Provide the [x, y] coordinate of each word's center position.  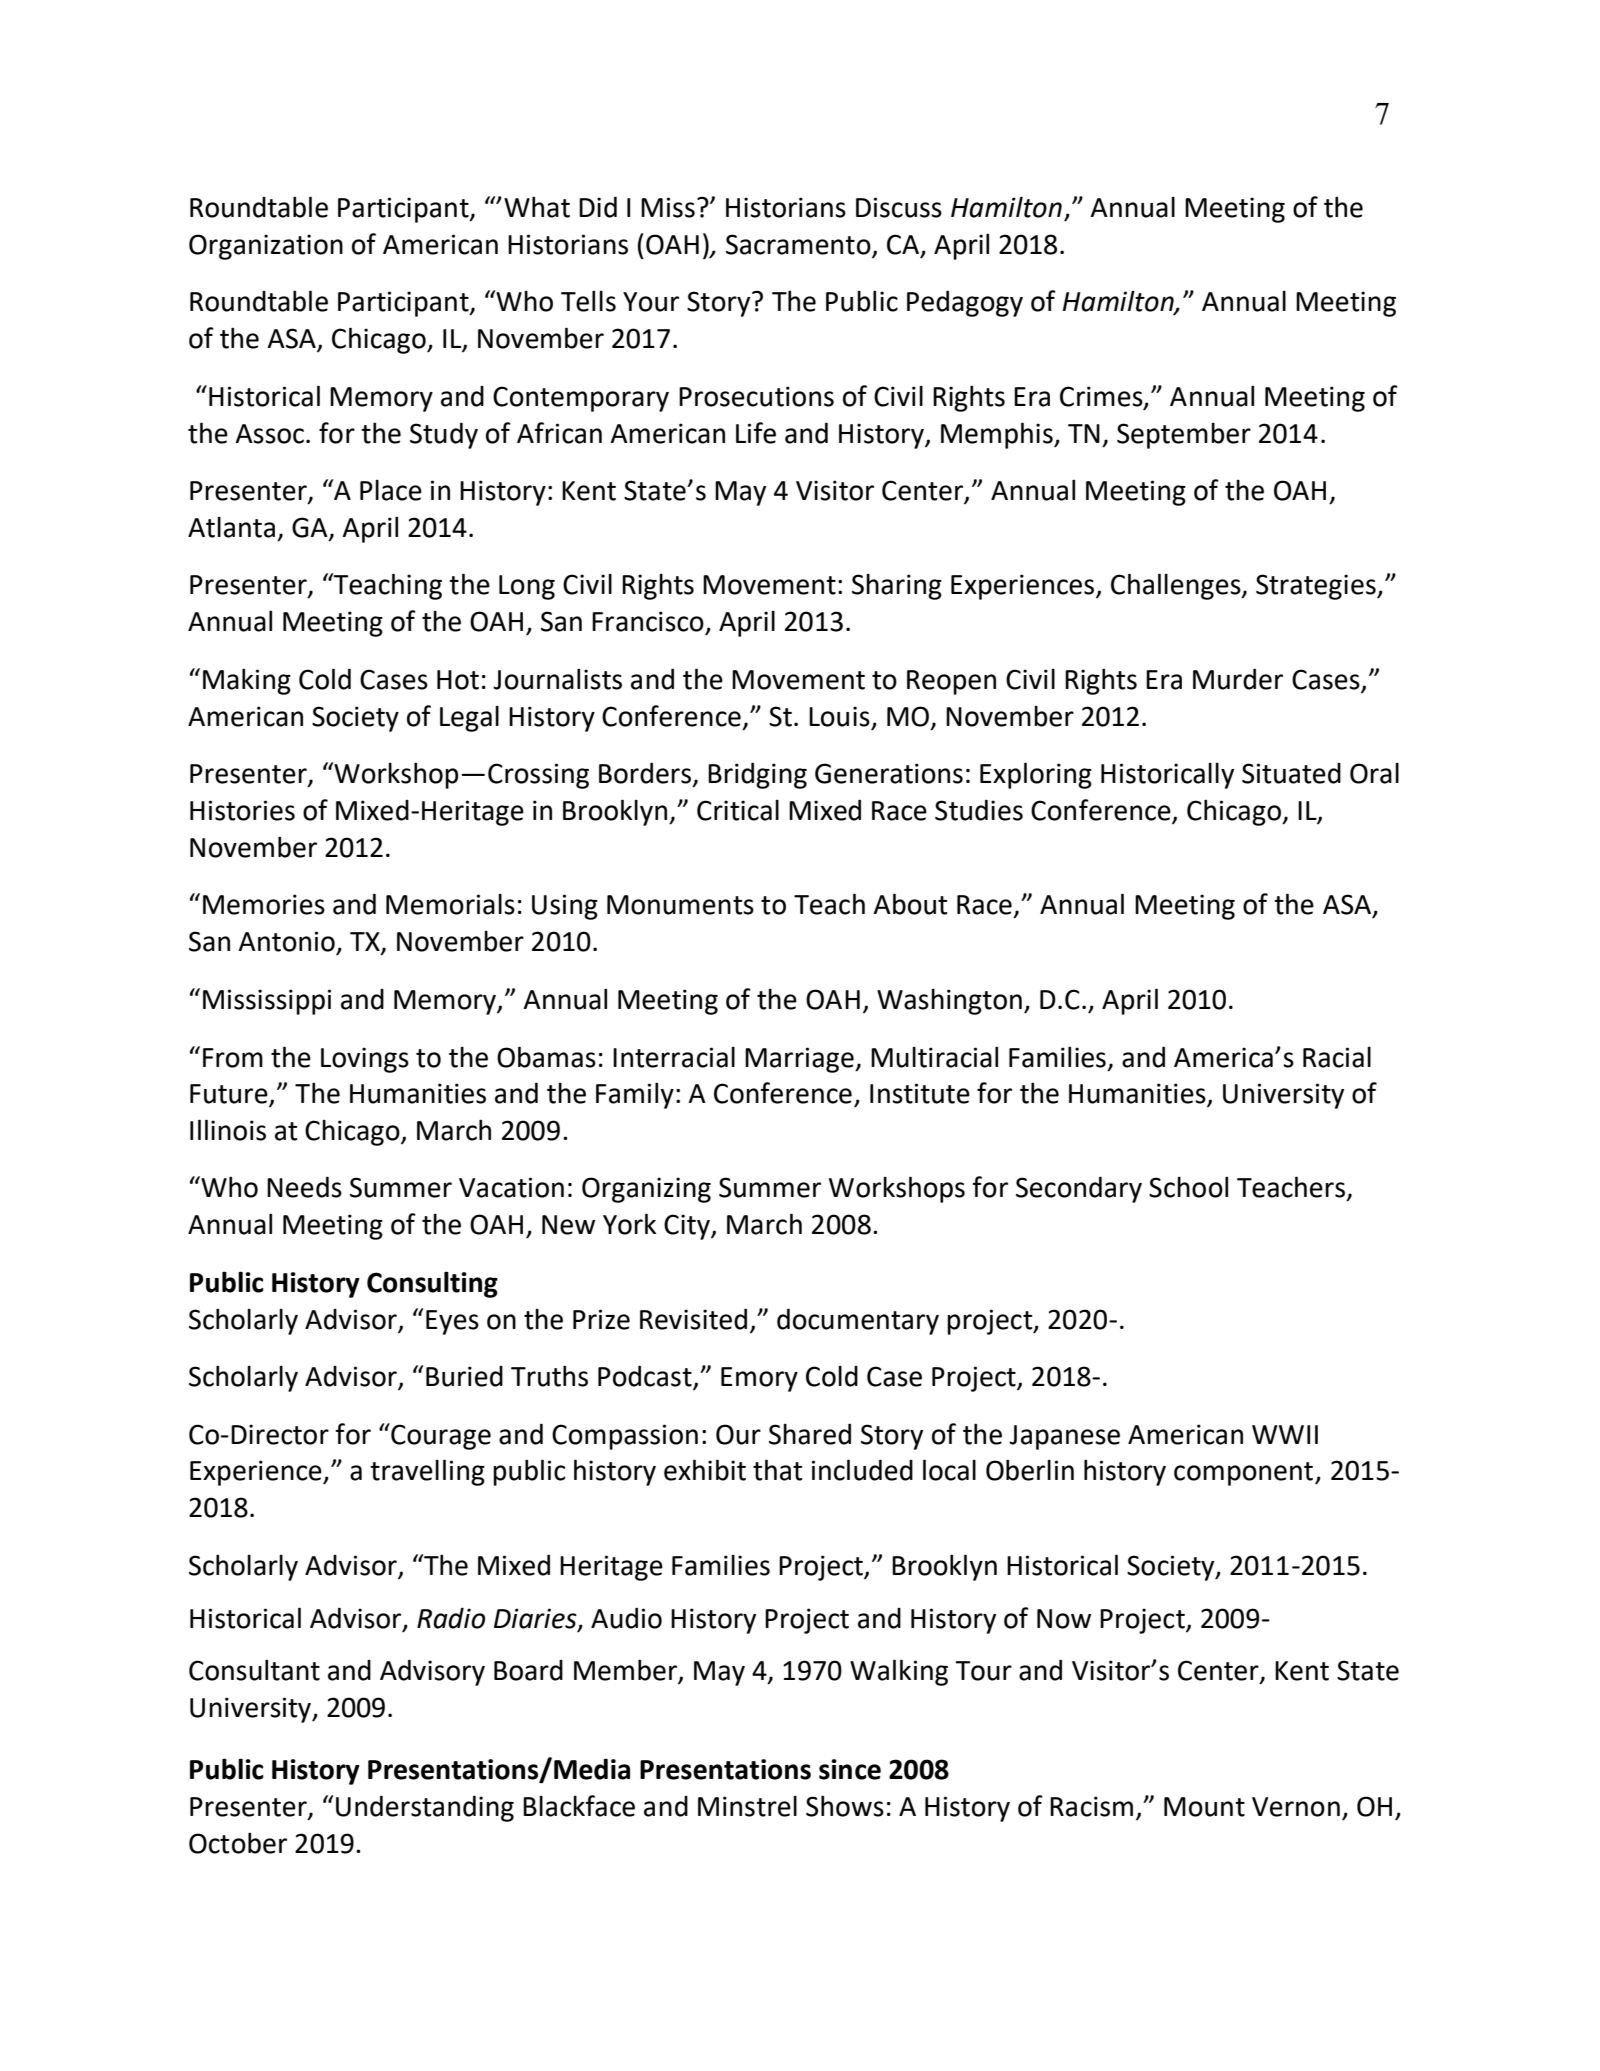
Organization [266, 247]
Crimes [1102, 397]
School [1188, 1187]
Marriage [800, 1060]
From [233, 1058]
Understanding [425, 1808]
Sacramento [798, 244]
